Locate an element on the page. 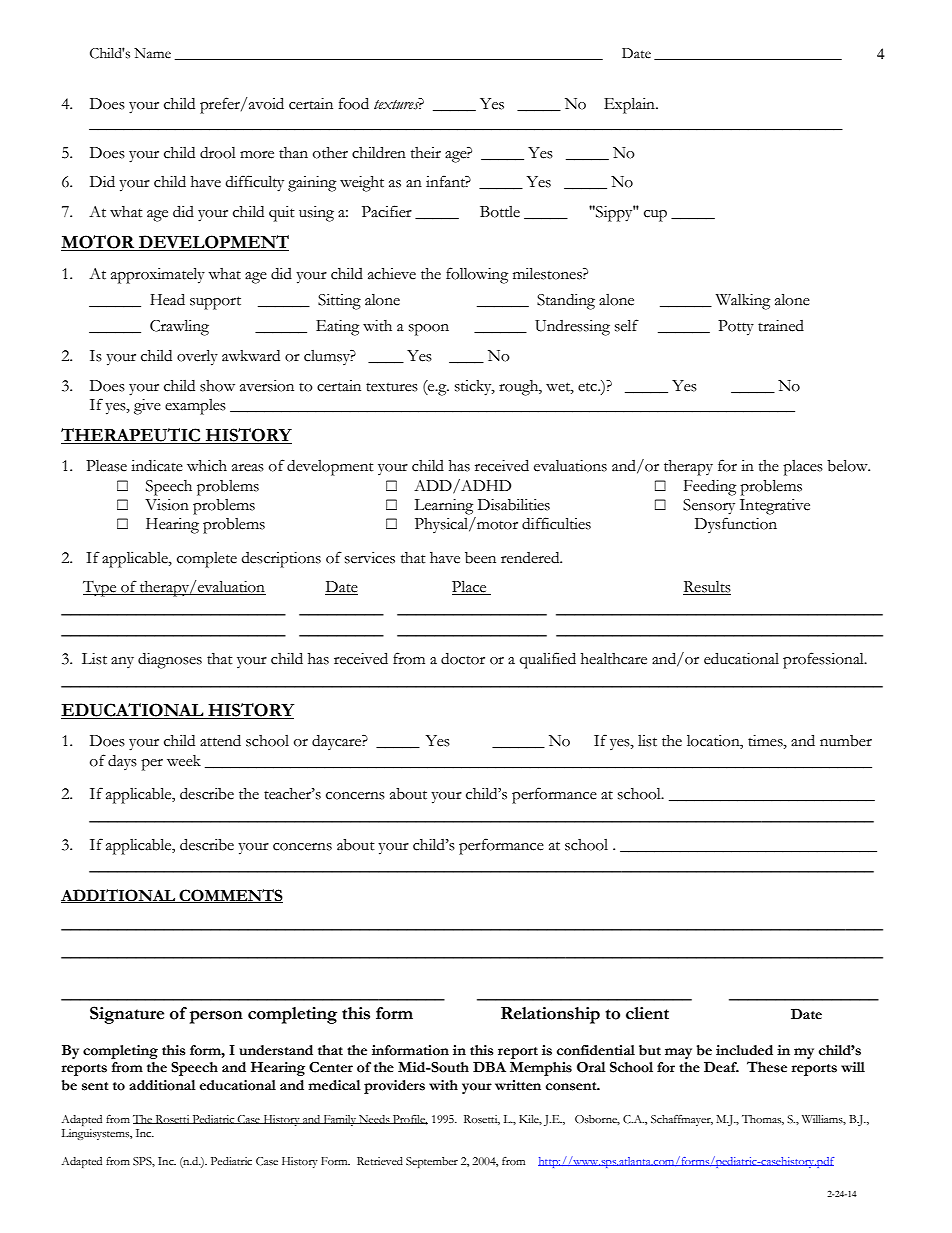 The image size is (952, 1233). number is located at coordinates (846, 741).
